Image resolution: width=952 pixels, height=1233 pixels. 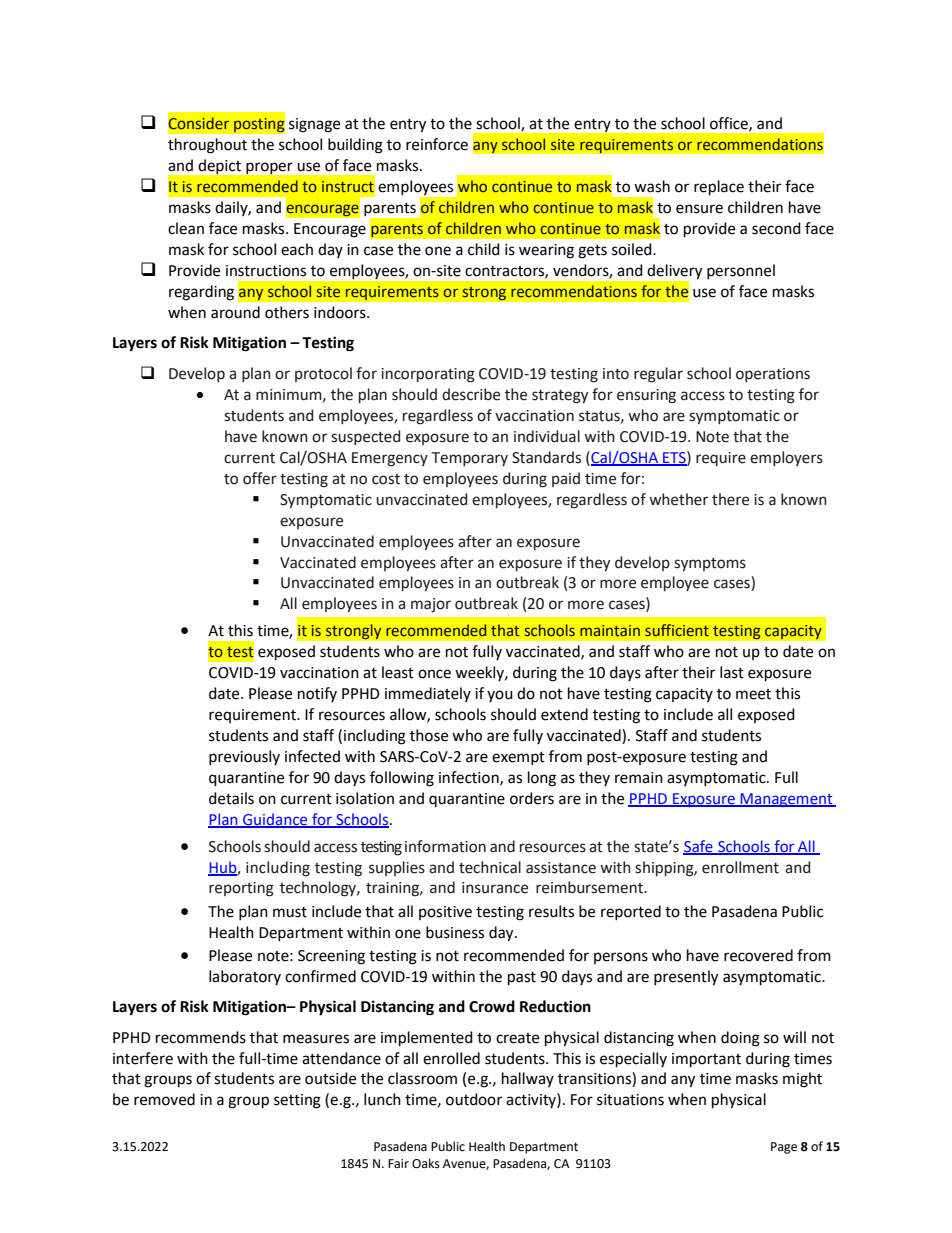 I want to click on offer, so click(x=260, y=478).
